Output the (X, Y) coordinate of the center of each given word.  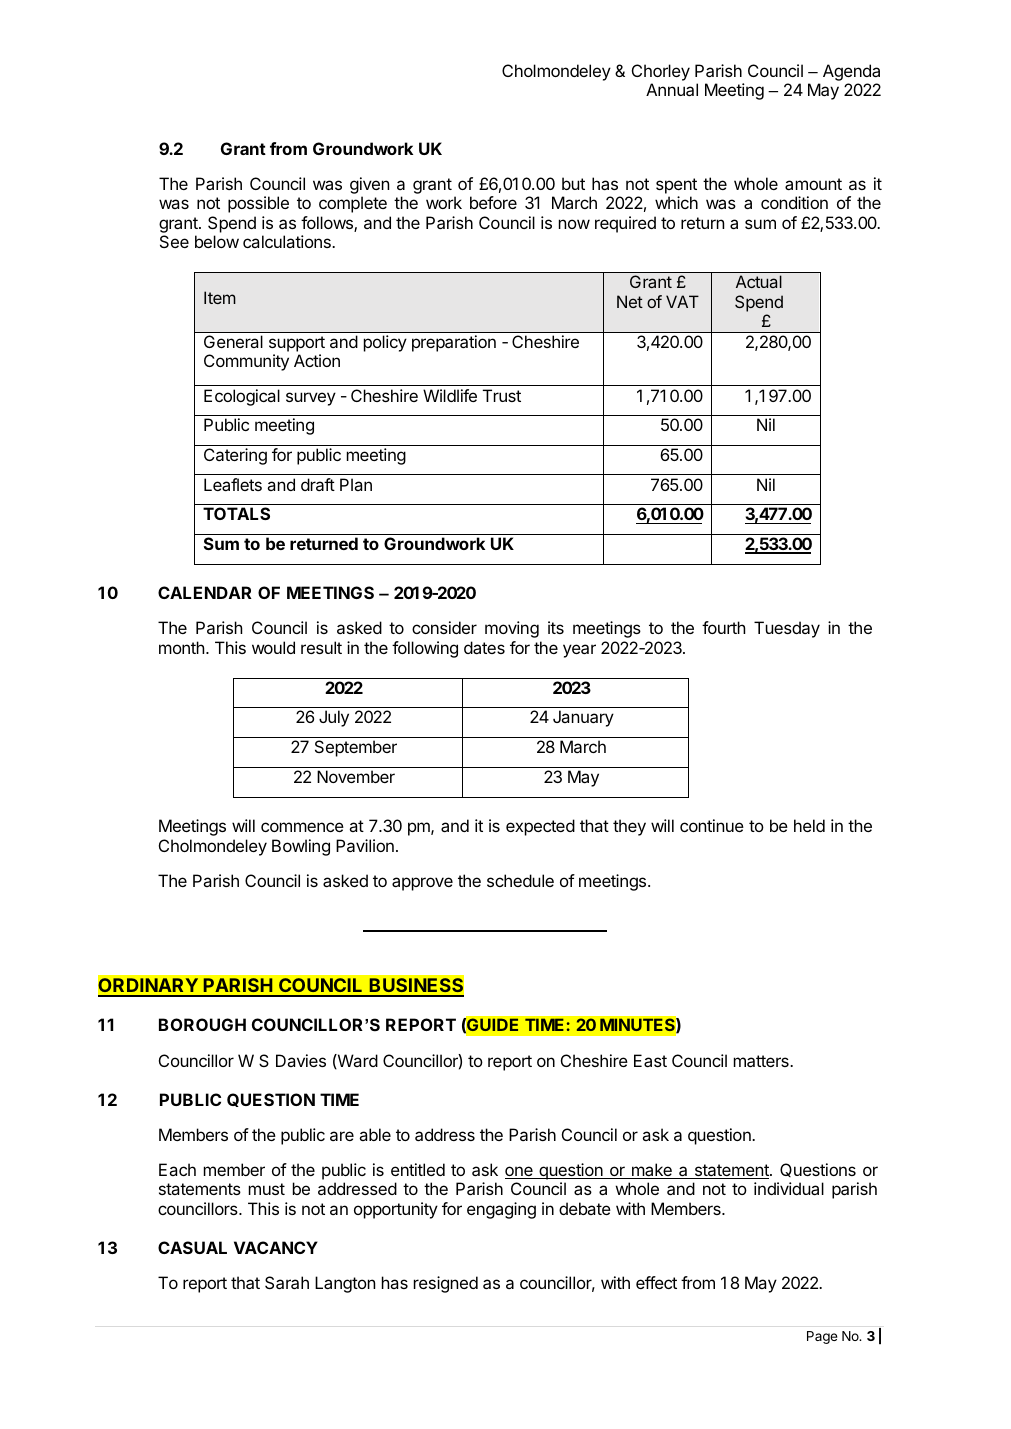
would (273, 647)
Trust (502, 395)
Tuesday (787, 629)
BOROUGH (202, 1024)
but (573, 183)
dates (484, 647)
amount (813, 184)
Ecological (242, 397)
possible (258, 204)
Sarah (287, 1282)
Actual (759, 281)
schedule (520, 880)
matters (762, 1061)
